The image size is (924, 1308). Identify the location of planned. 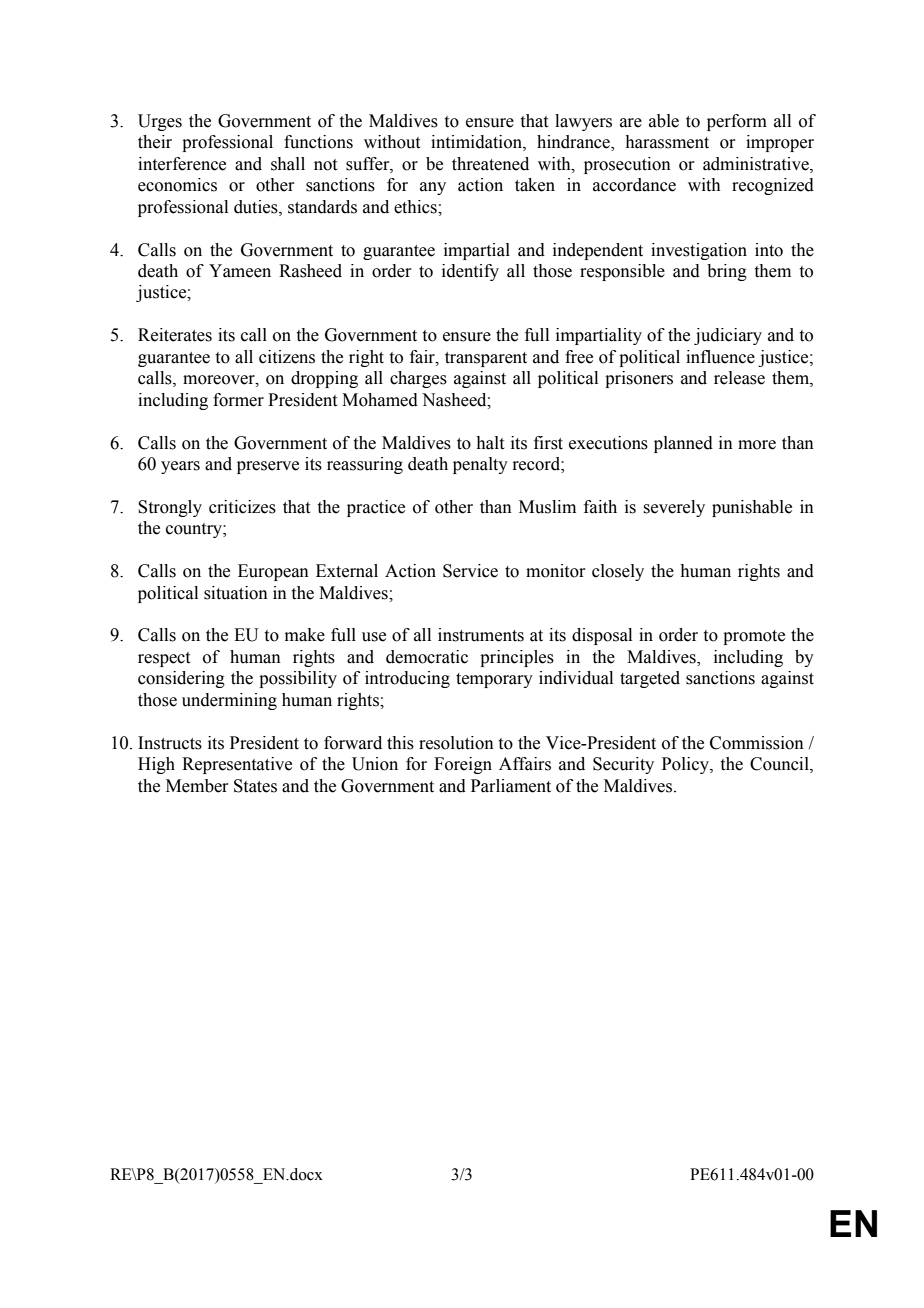
(683, 444).
